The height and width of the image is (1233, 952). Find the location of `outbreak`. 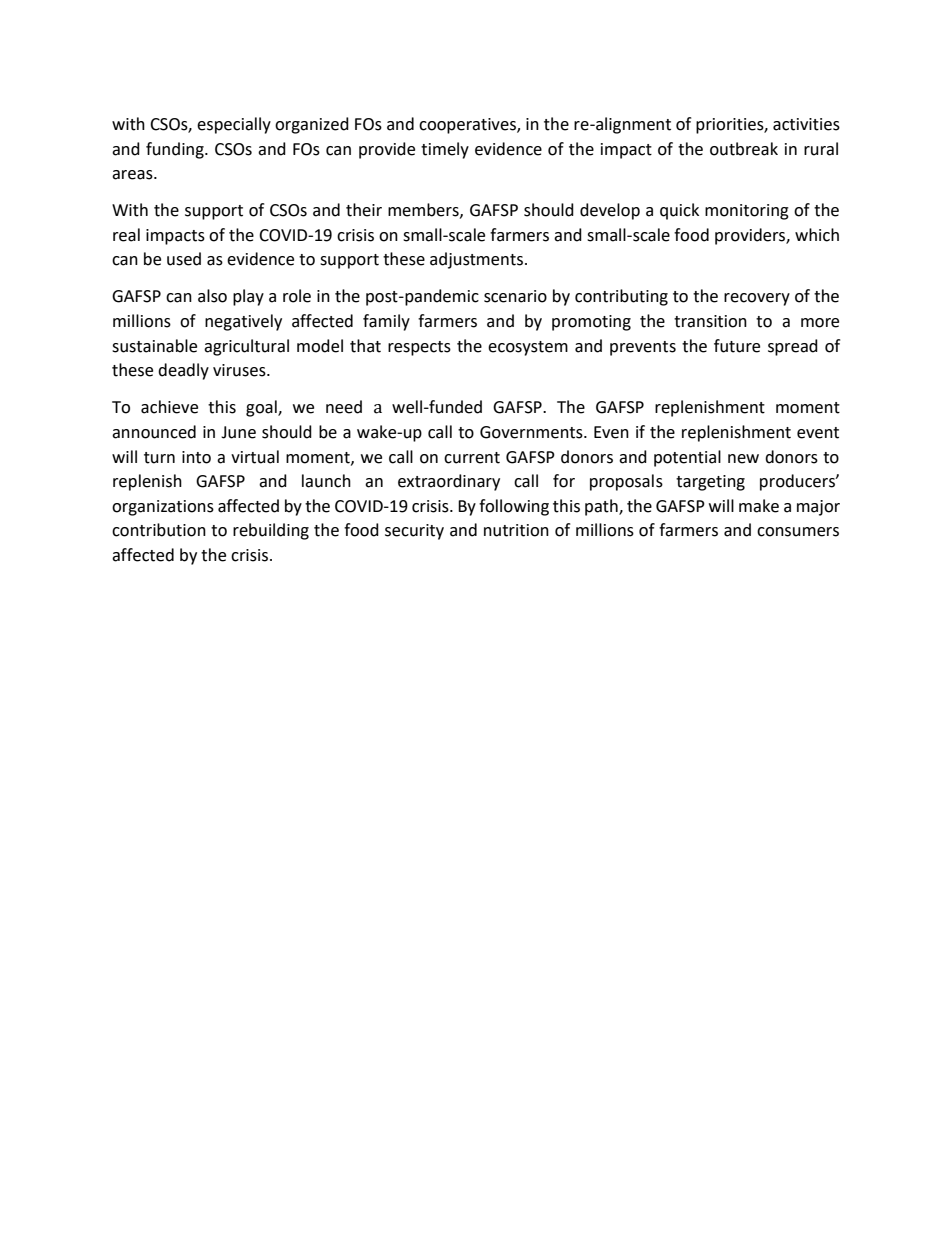

outbreak is located at coordinates (744, 149).
